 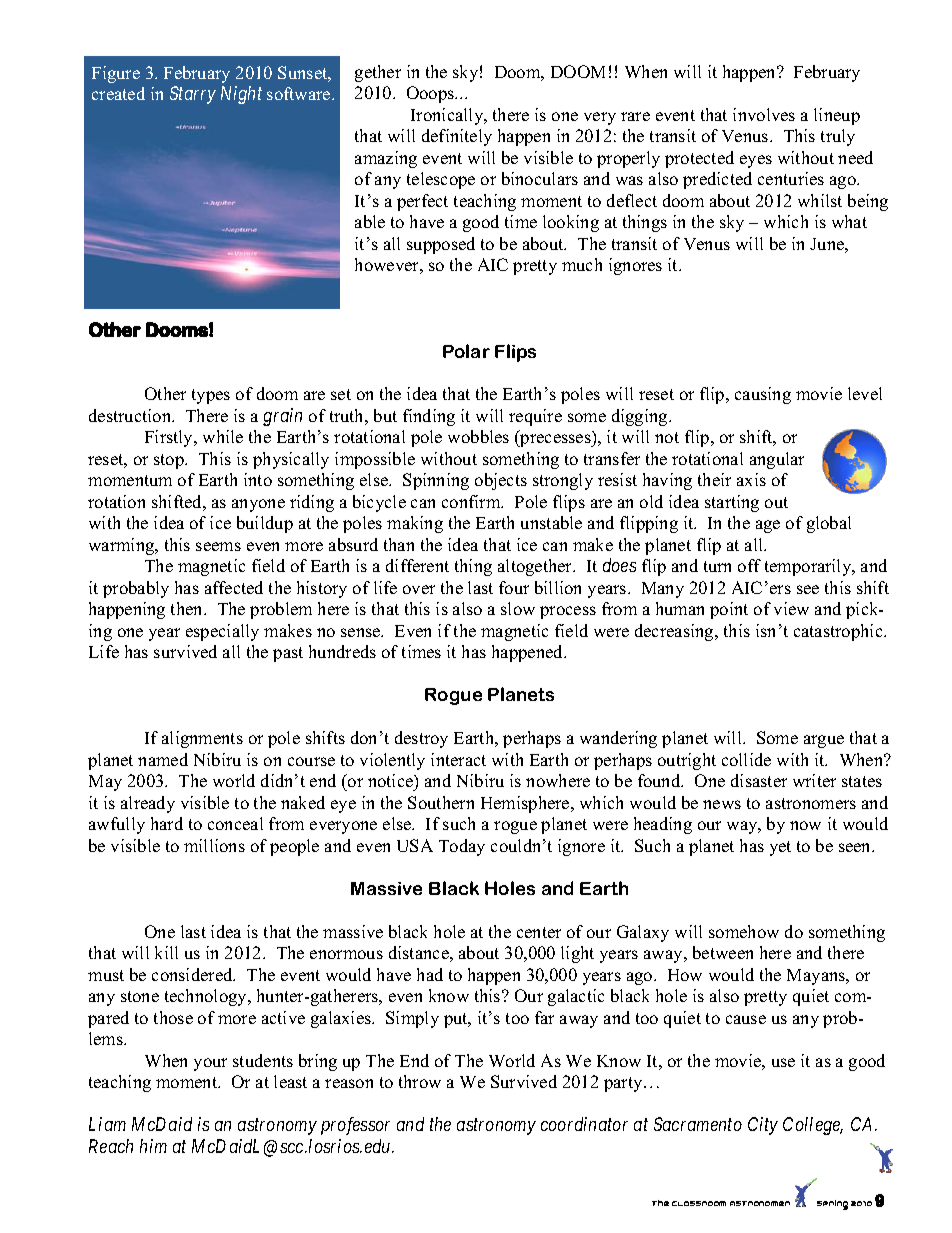 I want to click on especially, so click(x=222, y=632).
